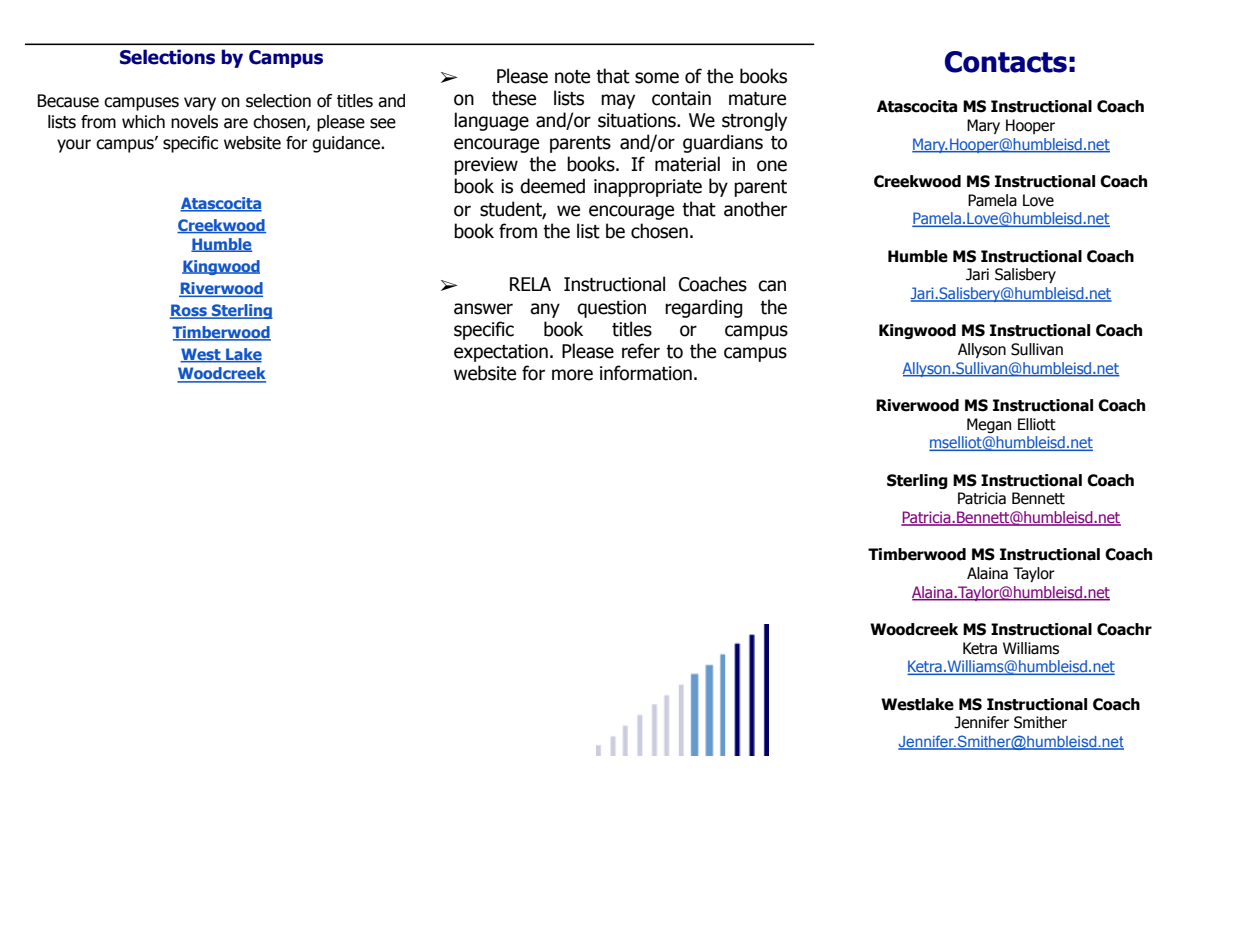  What do you see at coordinates (74, 146) in the image?
I see `your` at bounding box center [74, 146].
